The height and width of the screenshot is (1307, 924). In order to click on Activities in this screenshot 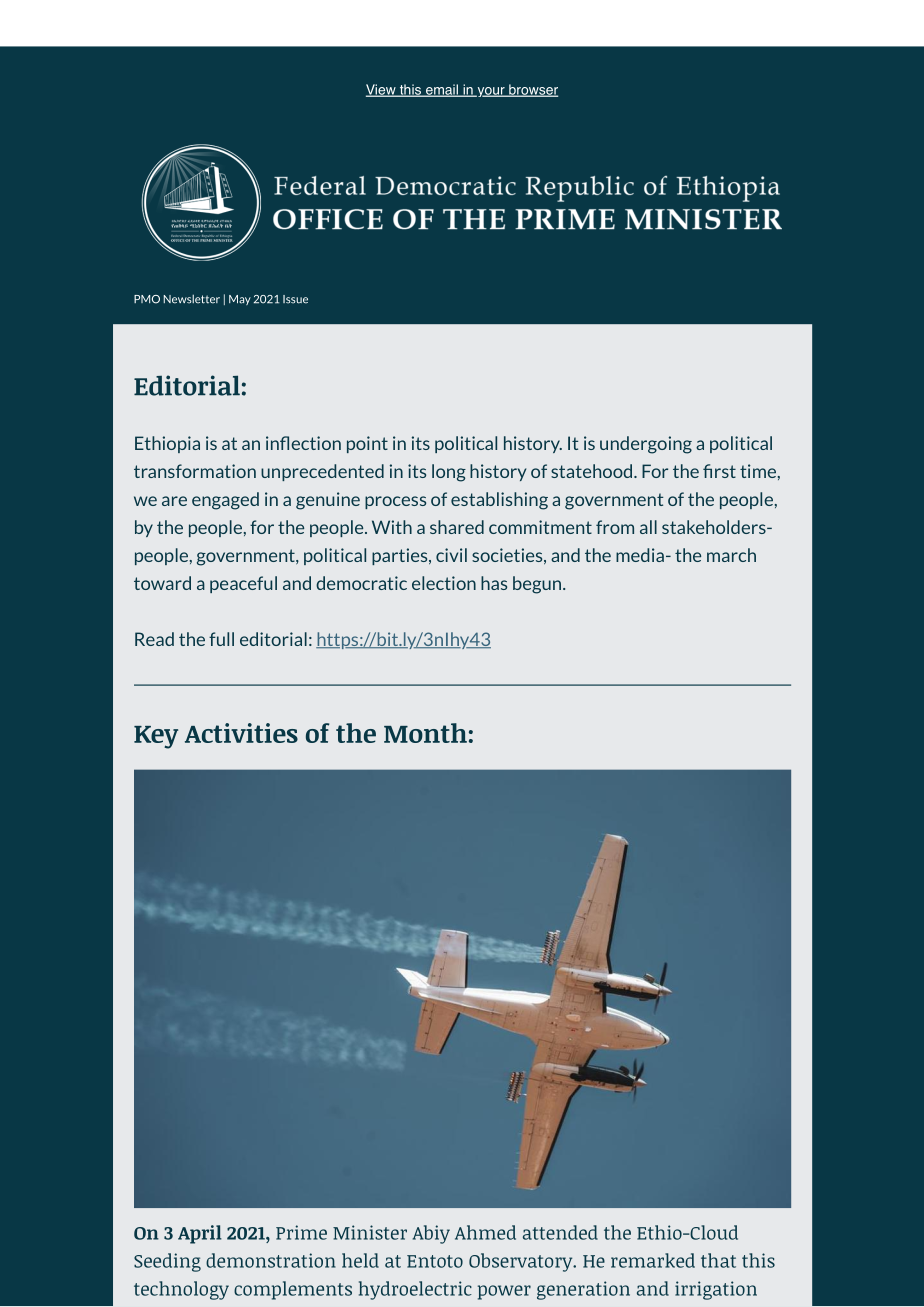, I will do `click(241, 733)`.
